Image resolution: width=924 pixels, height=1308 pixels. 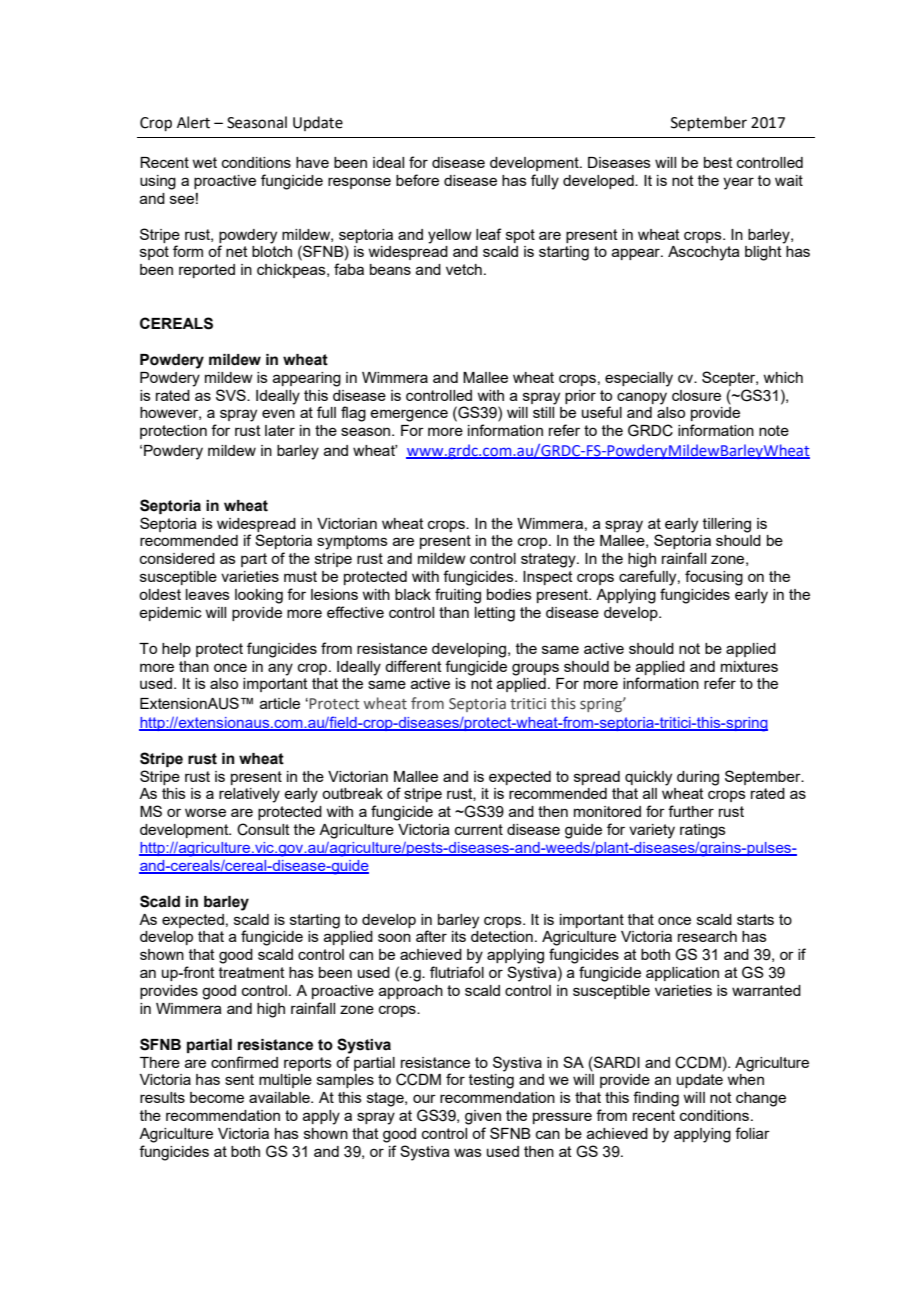 What do you see at coordinates (718, 162) in the screenshot?
I see `best` at bounding box center [718, 162].
